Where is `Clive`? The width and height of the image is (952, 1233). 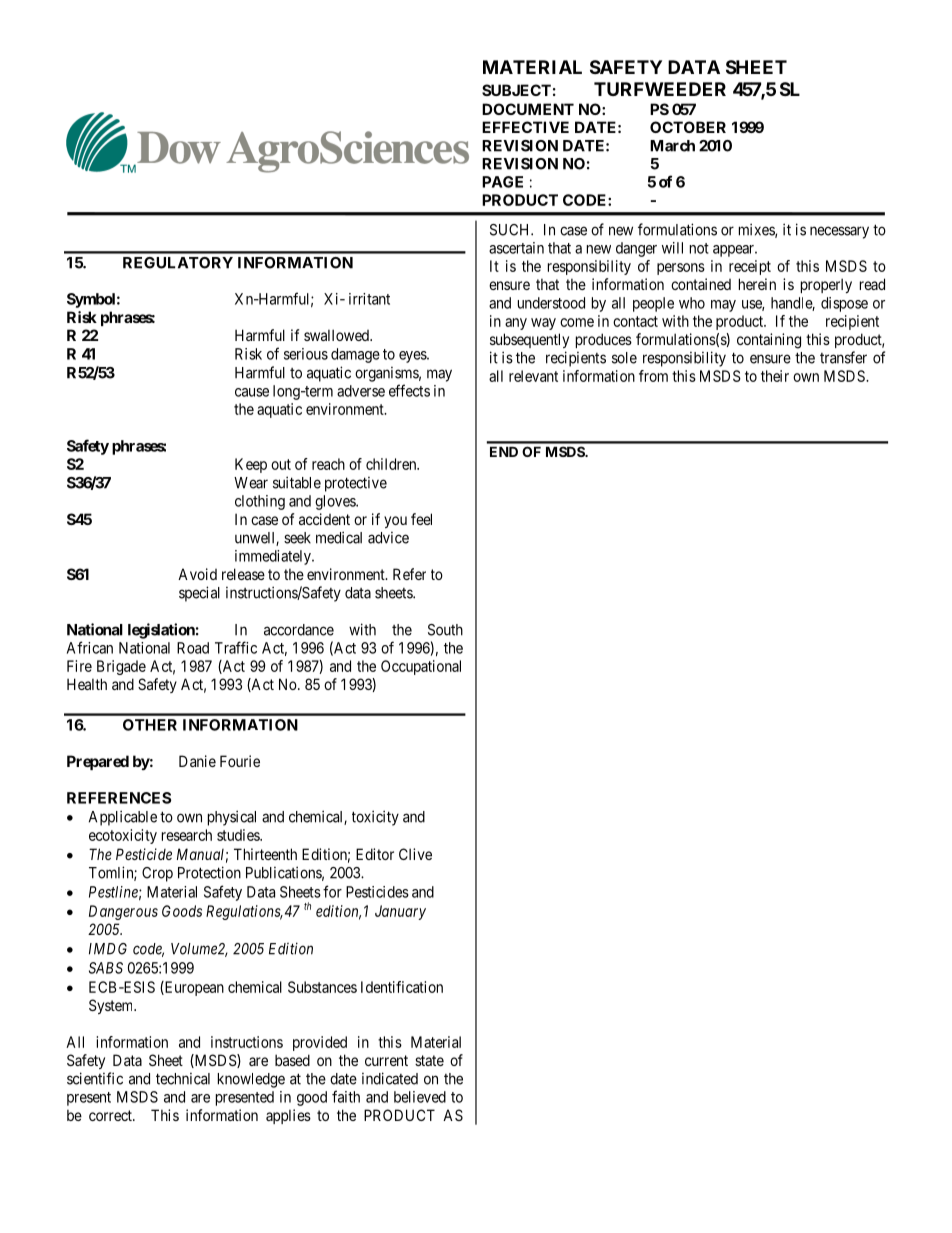 Clive is located at coordinates (415, 854).
